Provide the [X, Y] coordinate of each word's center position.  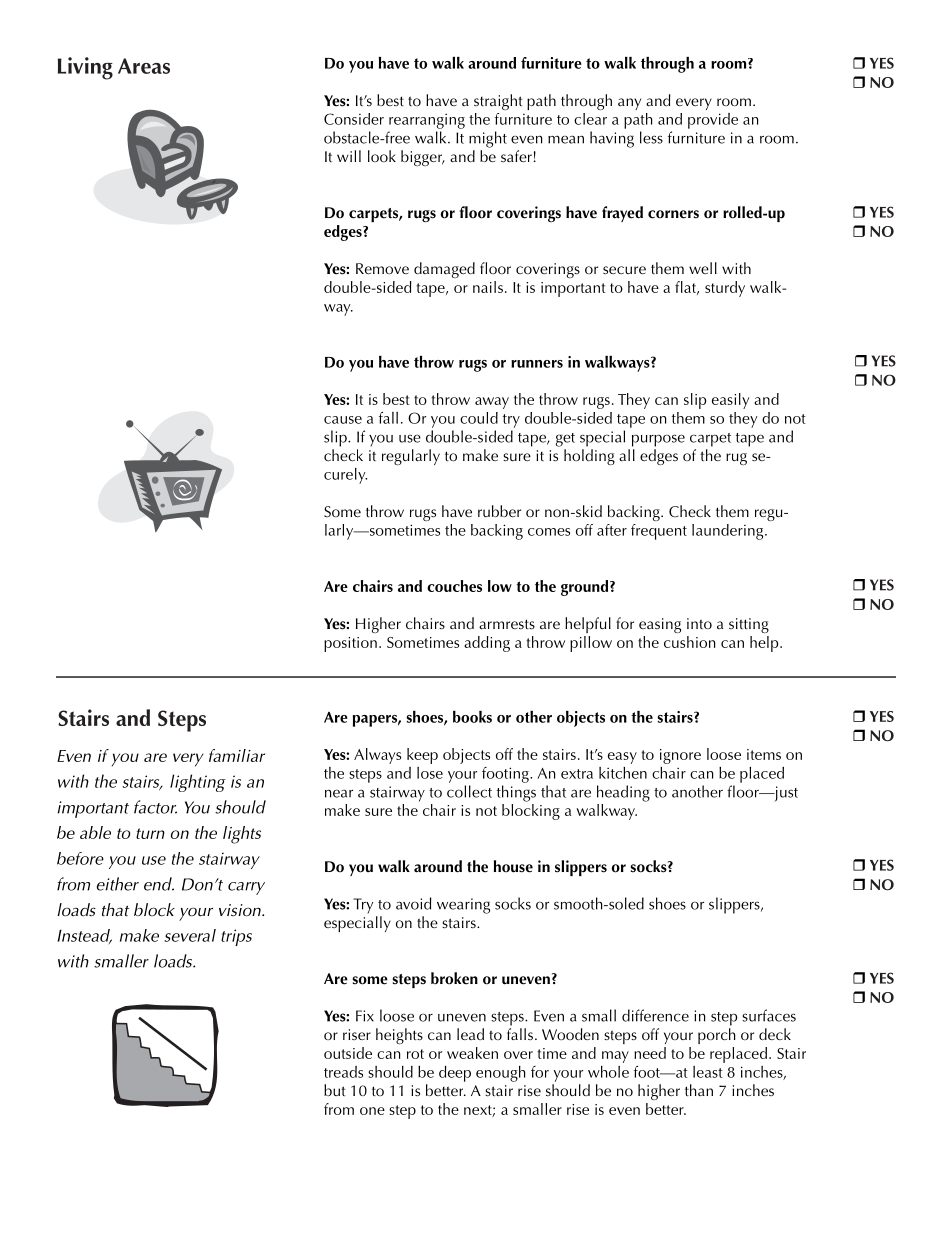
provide [713, 121]
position [350, 644]
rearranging [427, 121]
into [699, 623]
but [334, 1090]
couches [454, 586]
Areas [144, 66]
